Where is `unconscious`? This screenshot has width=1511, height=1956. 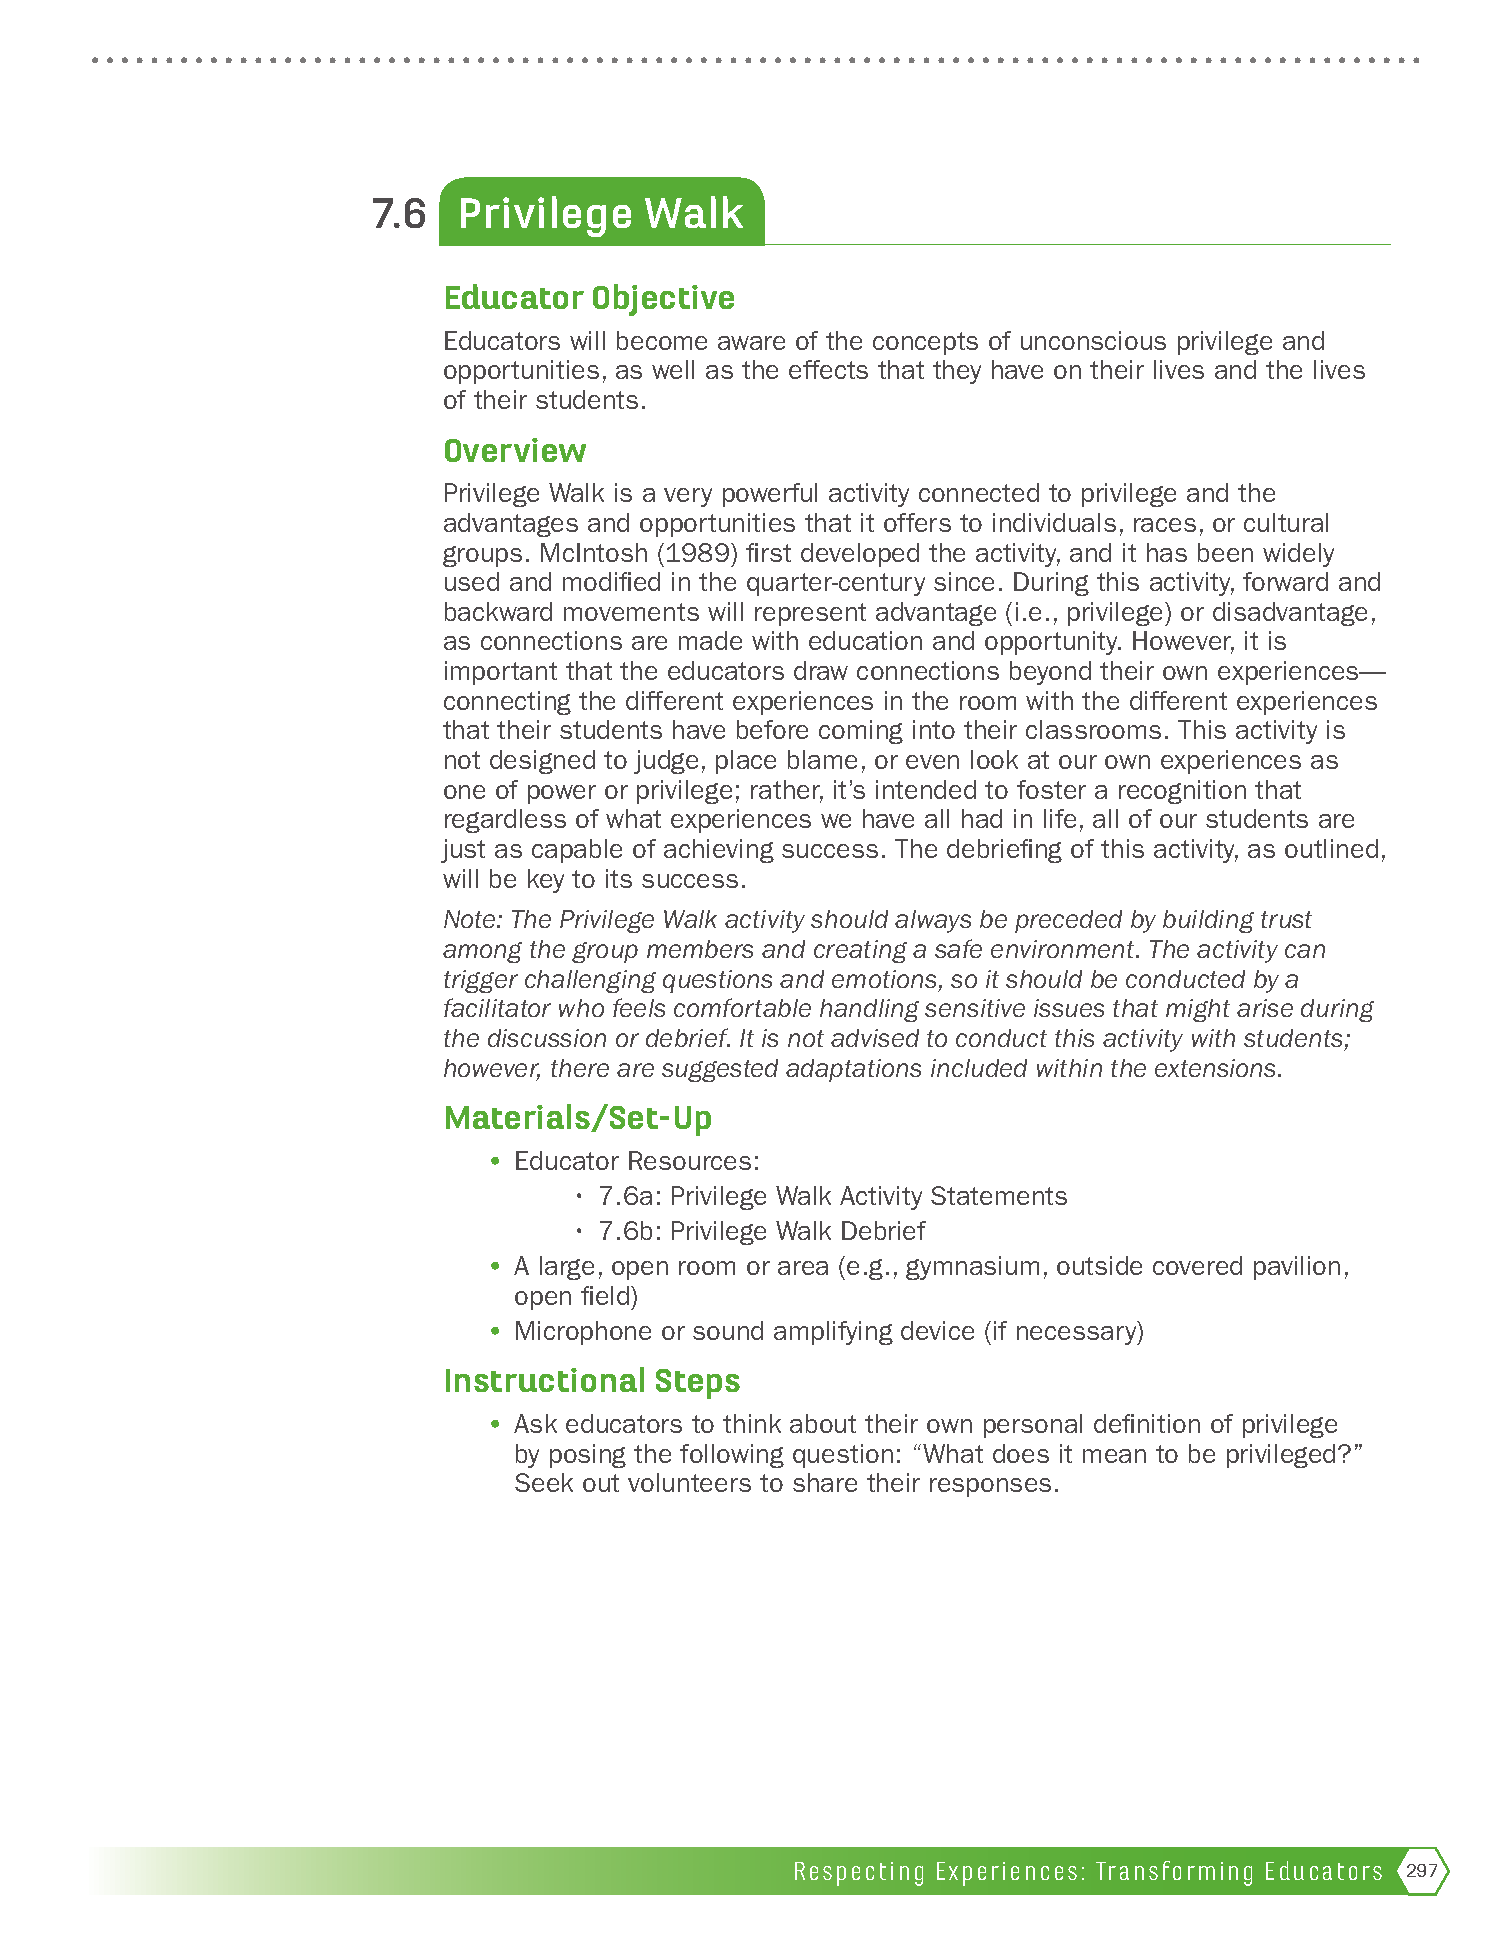
unconscious is located at coordinates (1093, 340).
